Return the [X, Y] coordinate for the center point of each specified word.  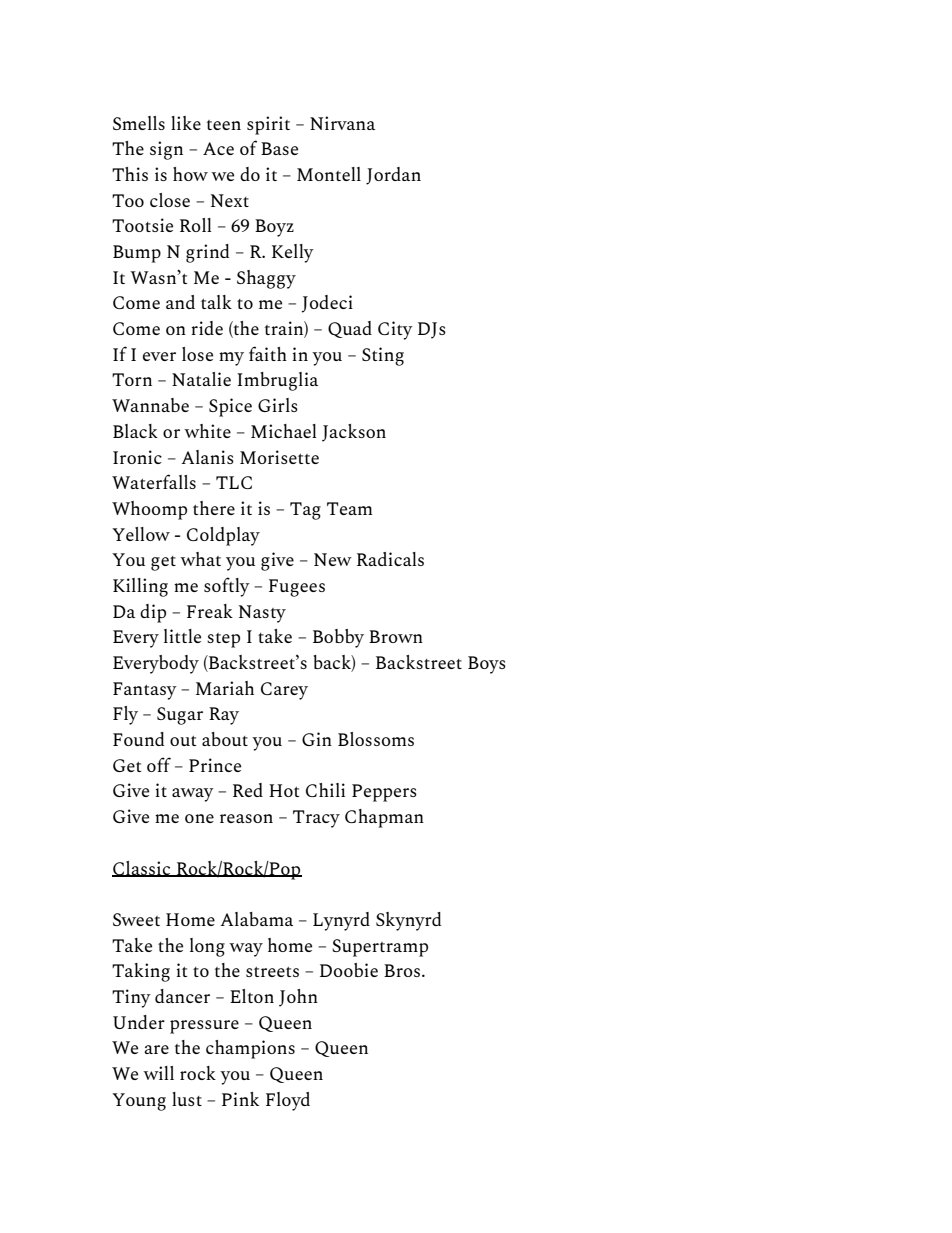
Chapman [384, 818]
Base [279, 148]
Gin [317, 739]
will [158, 1073]
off [159, 764]
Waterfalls [154, 481]
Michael [283, 431]
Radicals [390, 559]
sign [166, 150]
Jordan [393, 176]
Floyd [288, 1101]
